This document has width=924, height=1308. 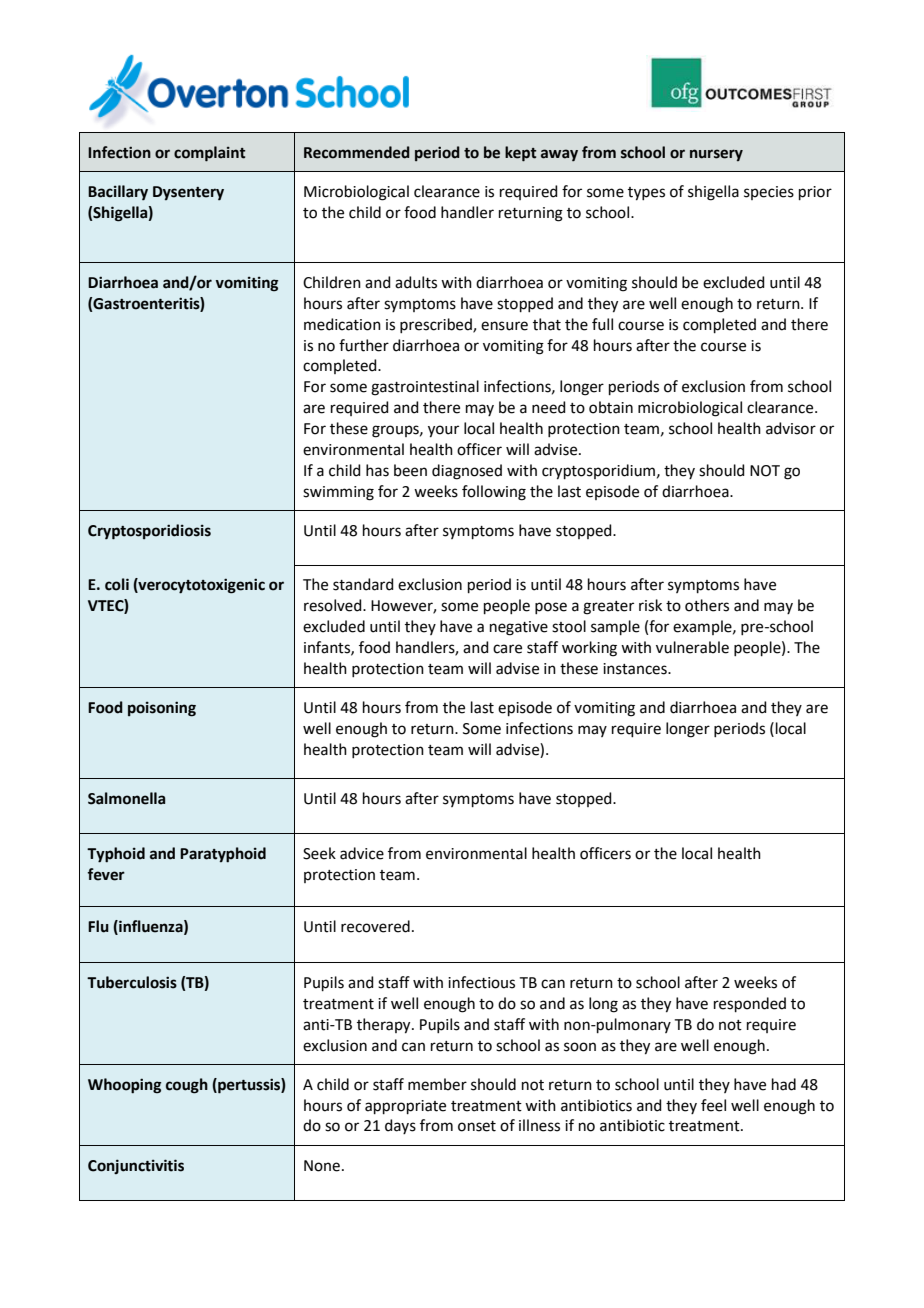 I want to click on Conjunctivitis, so click(x=136, y=1166).
